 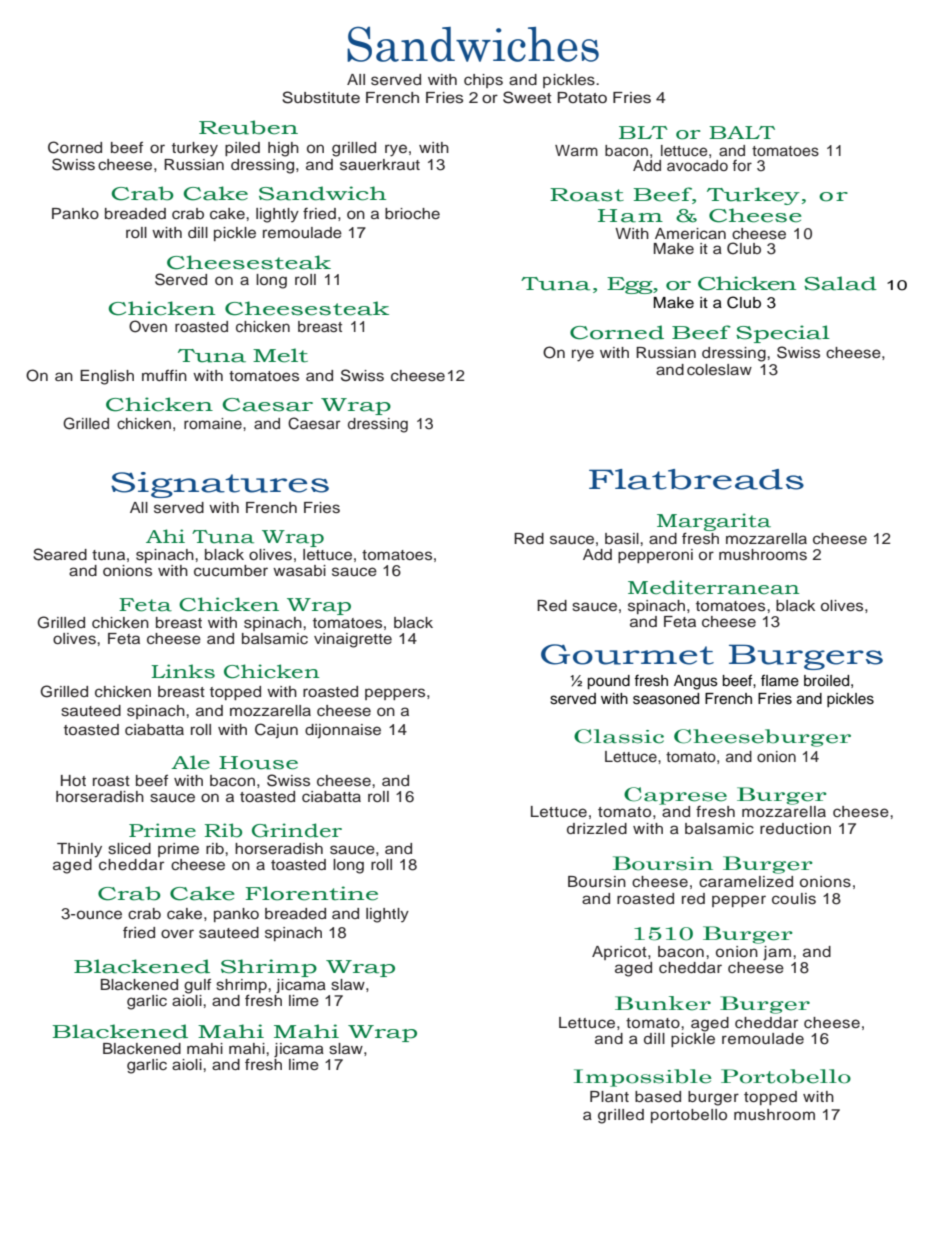 I want to click on sliced, so click(x=129, y=849).
